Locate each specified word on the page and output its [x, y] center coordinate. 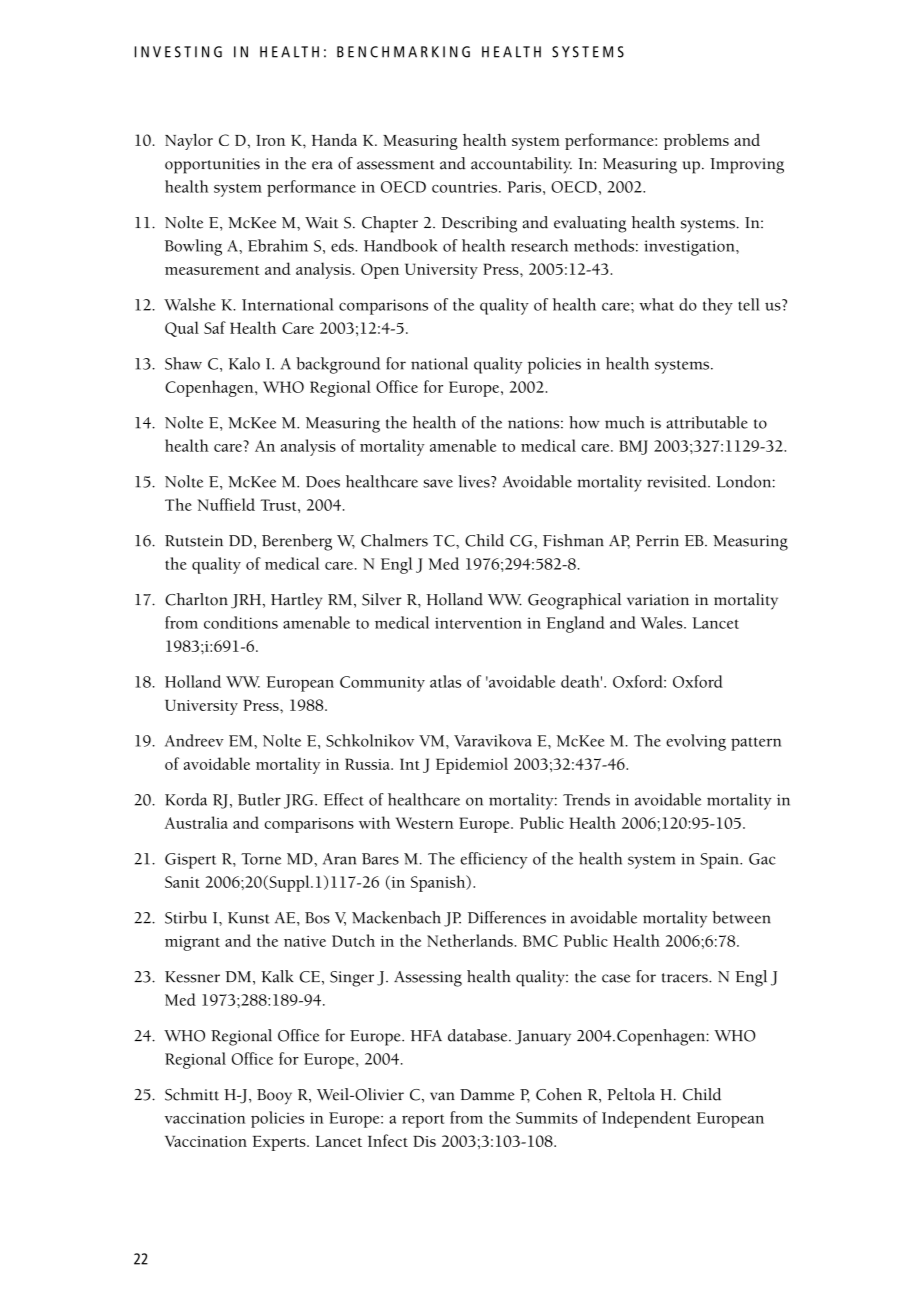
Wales [663, 622]
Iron [270, 140]
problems [696, 142]
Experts [280, 1143]
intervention [478, 623]
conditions [241, 622]
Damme [487, 1095]
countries [466, 187]
